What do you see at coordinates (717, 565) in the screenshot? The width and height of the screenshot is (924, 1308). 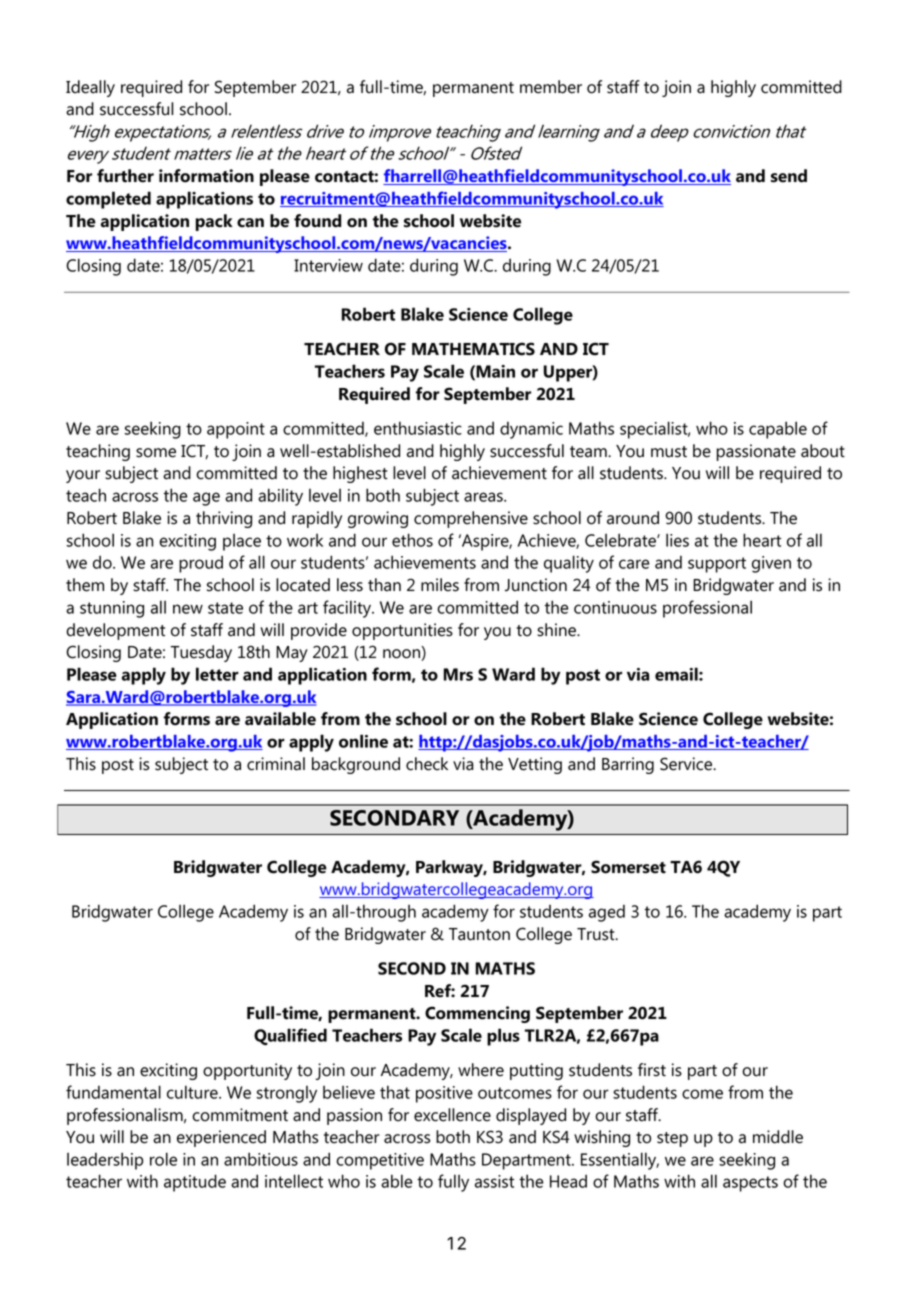 I see `support` at bounding box center [717, 565].
